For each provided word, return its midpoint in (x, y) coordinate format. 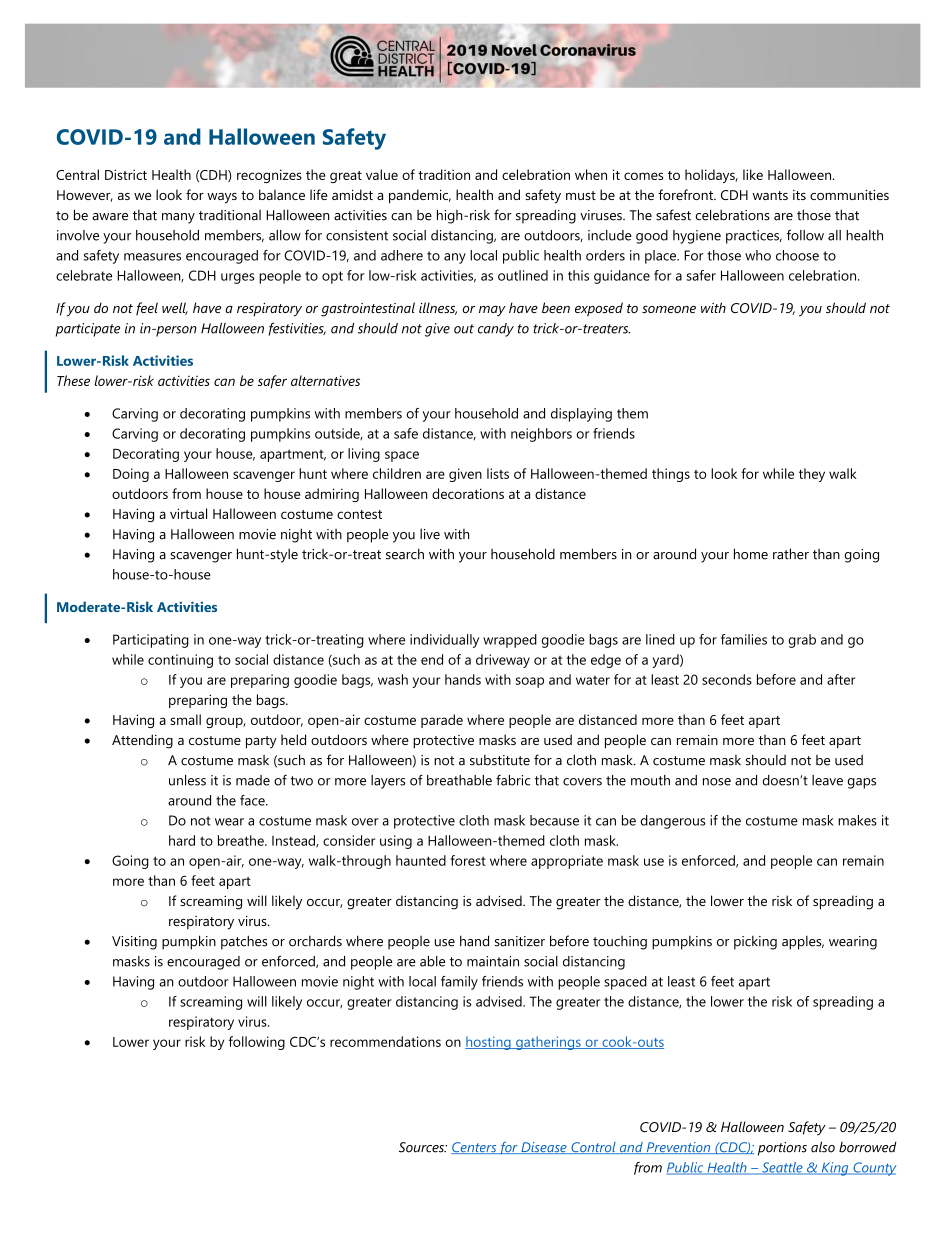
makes (857, 820)
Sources (422, 1147)
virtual (188, 513)
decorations (468, 493)
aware (110, 217)
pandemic (420, 196)
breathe (242, 840)
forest (468, 860)
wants (770, 195)
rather (791, 554)
